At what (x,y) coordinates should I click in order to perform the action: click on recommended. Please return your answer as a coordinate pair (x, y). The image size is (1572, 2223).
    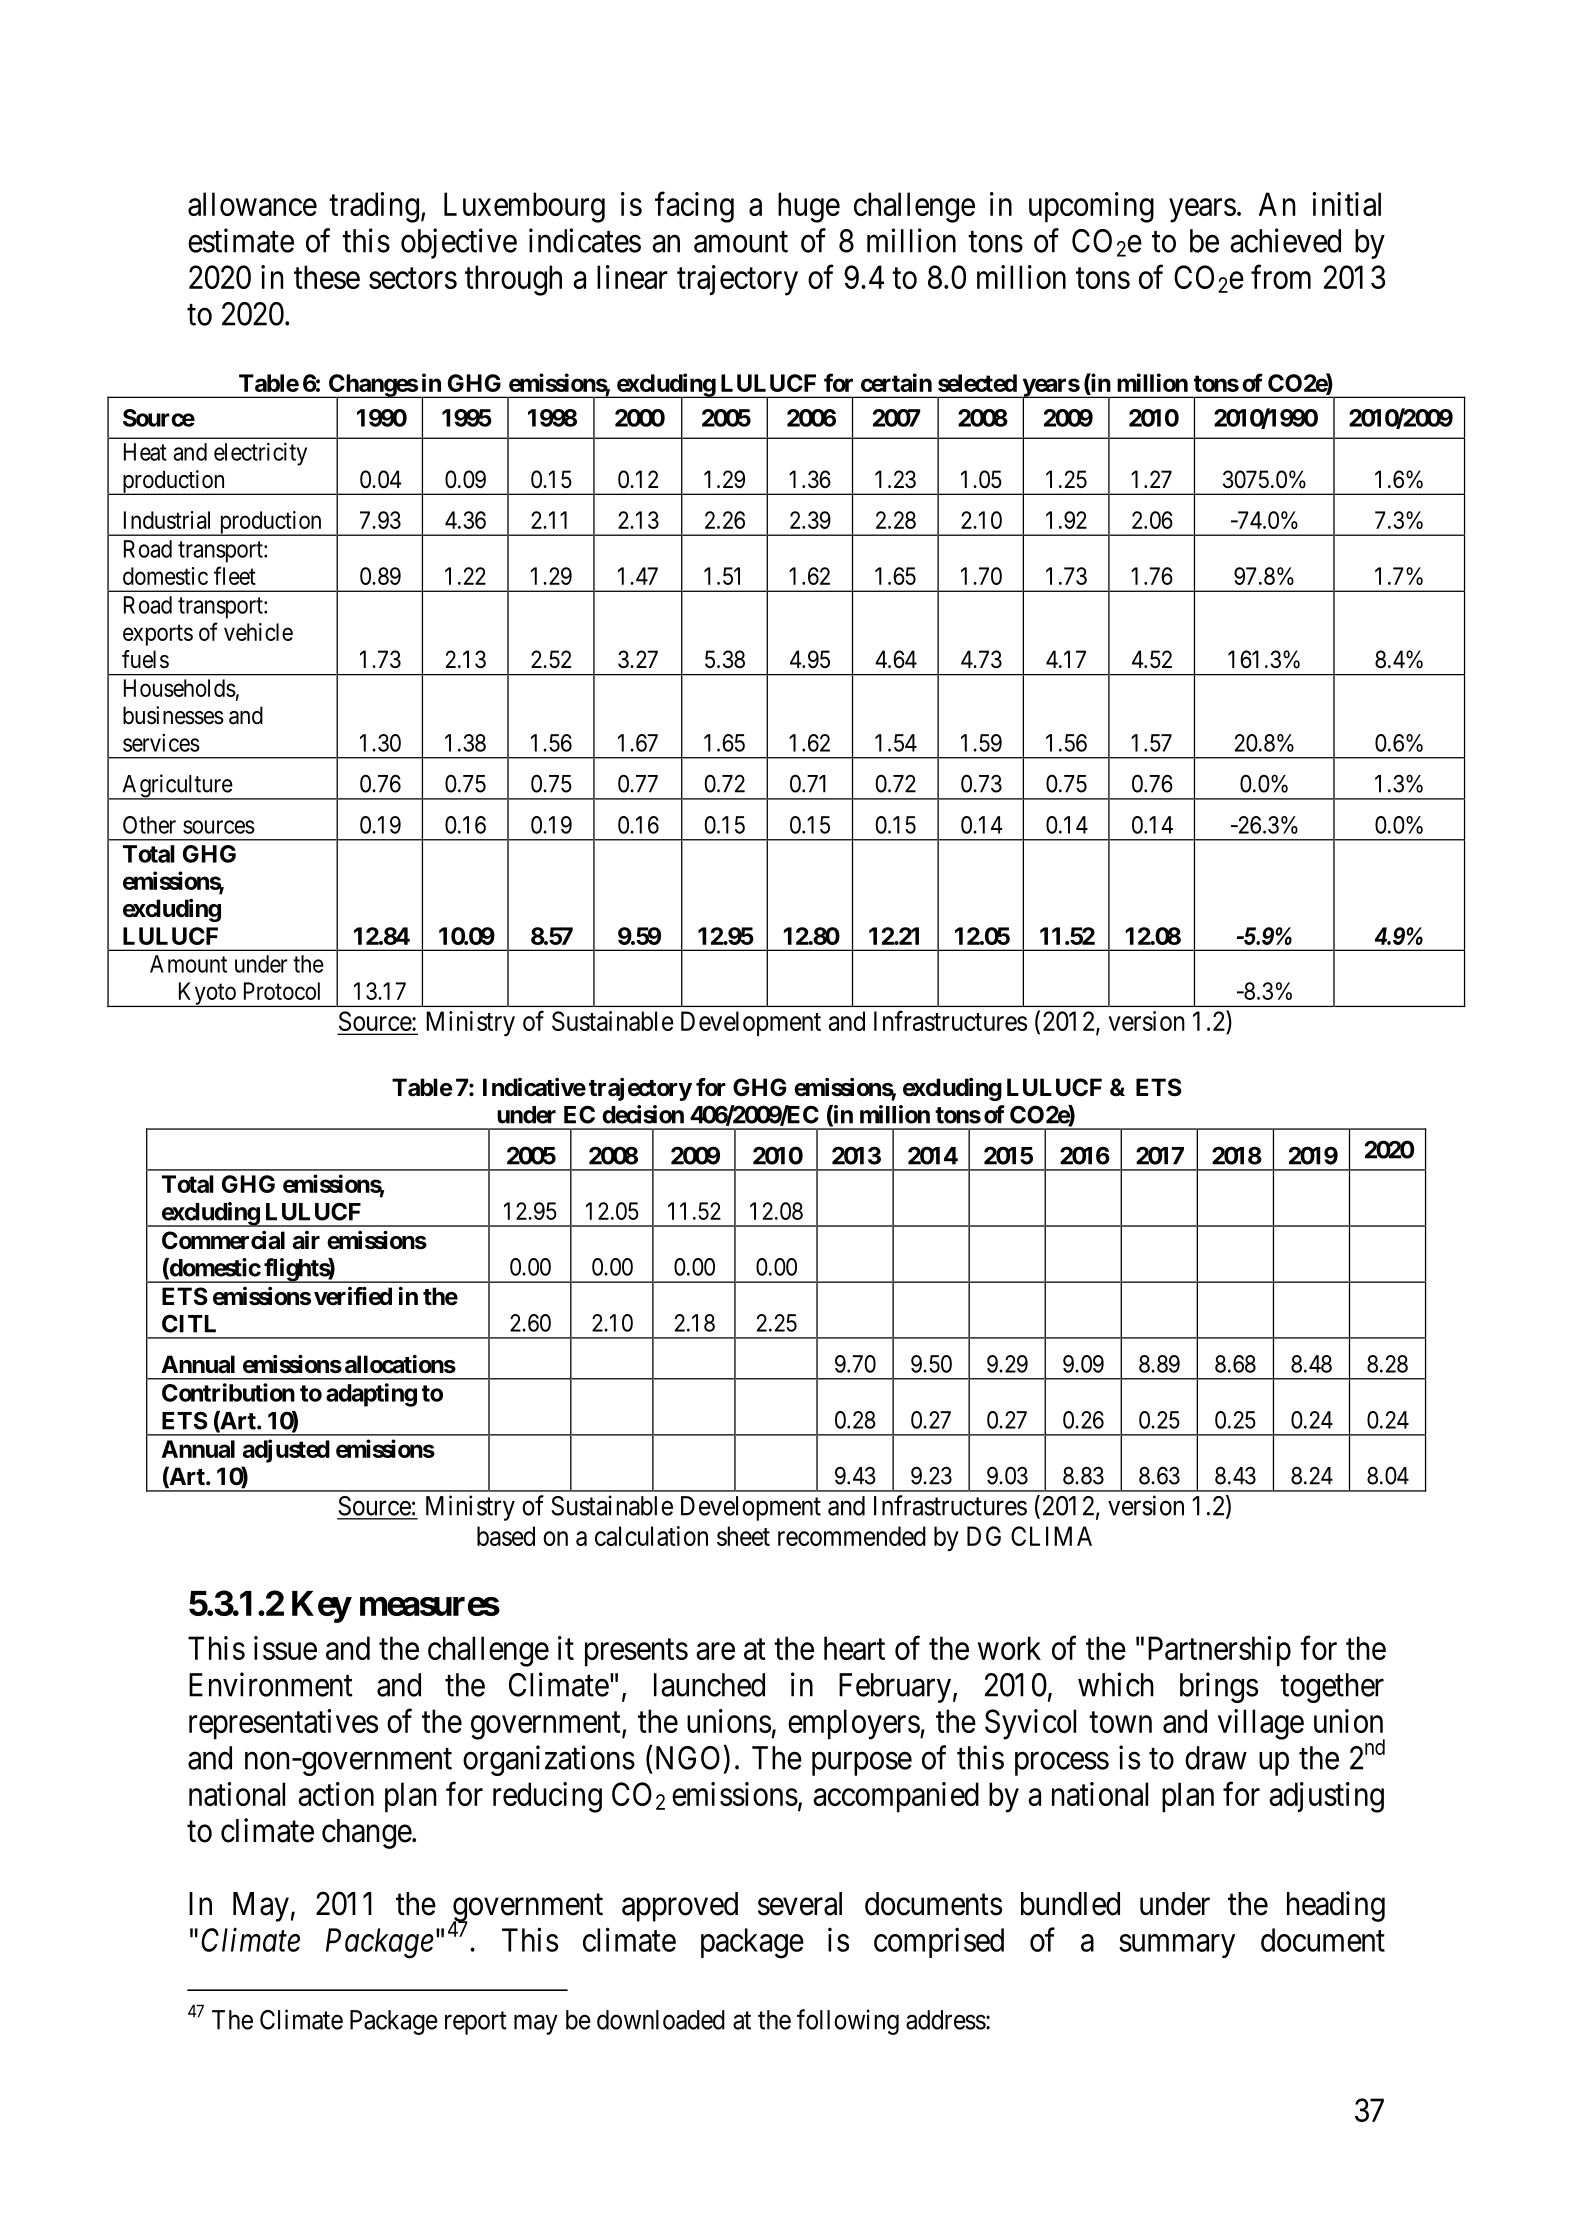
    Looking at the image, I should click on (852, 1536).
